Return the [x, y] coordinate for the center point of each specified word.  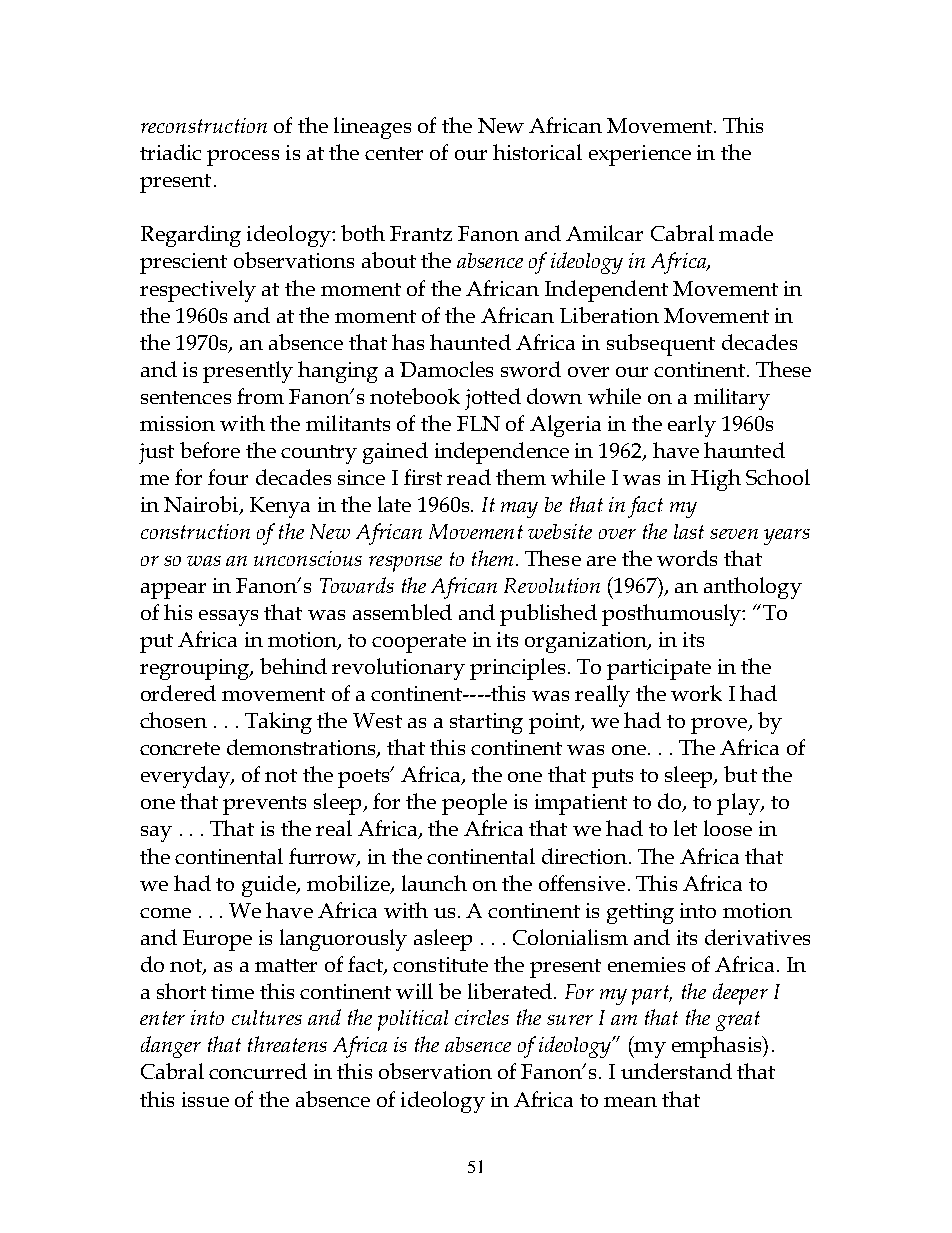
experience [640, 155]
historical [537, 152]
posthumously [673, 615]
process [243, 158]
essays [228, 618]
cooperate [419, 643]
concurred [258, 1071]
